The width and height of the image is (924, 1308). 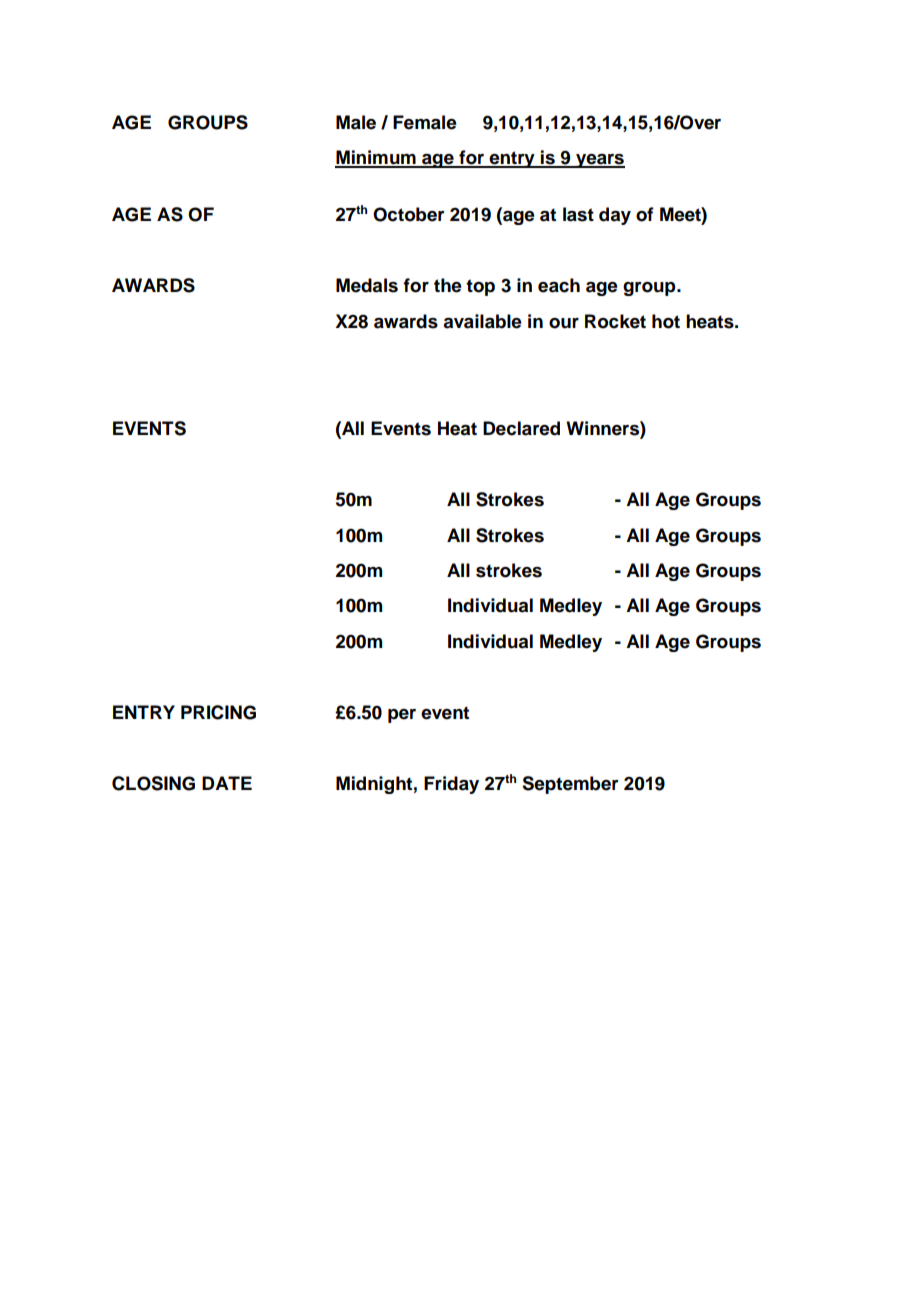 I want to click on DATE, so click(x=227, y=783).
